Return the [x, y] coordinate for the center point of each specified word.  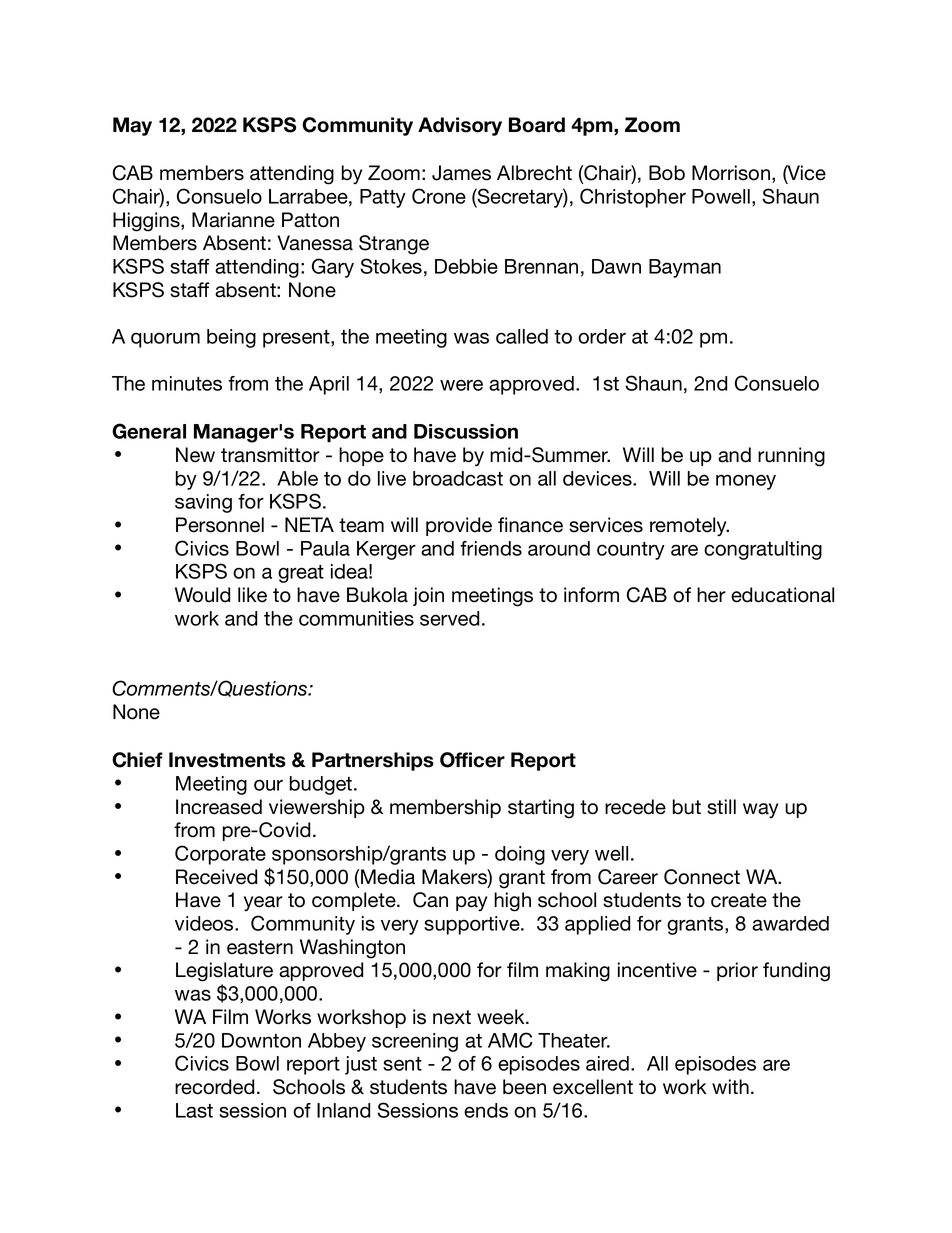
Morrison [731, 173]
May [132, 126]
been [524, 1087]
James [461, 173]
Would [202, 595]
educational [782, 595]
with [730, 1086]
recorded [214, 1087]
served [449, 618]
